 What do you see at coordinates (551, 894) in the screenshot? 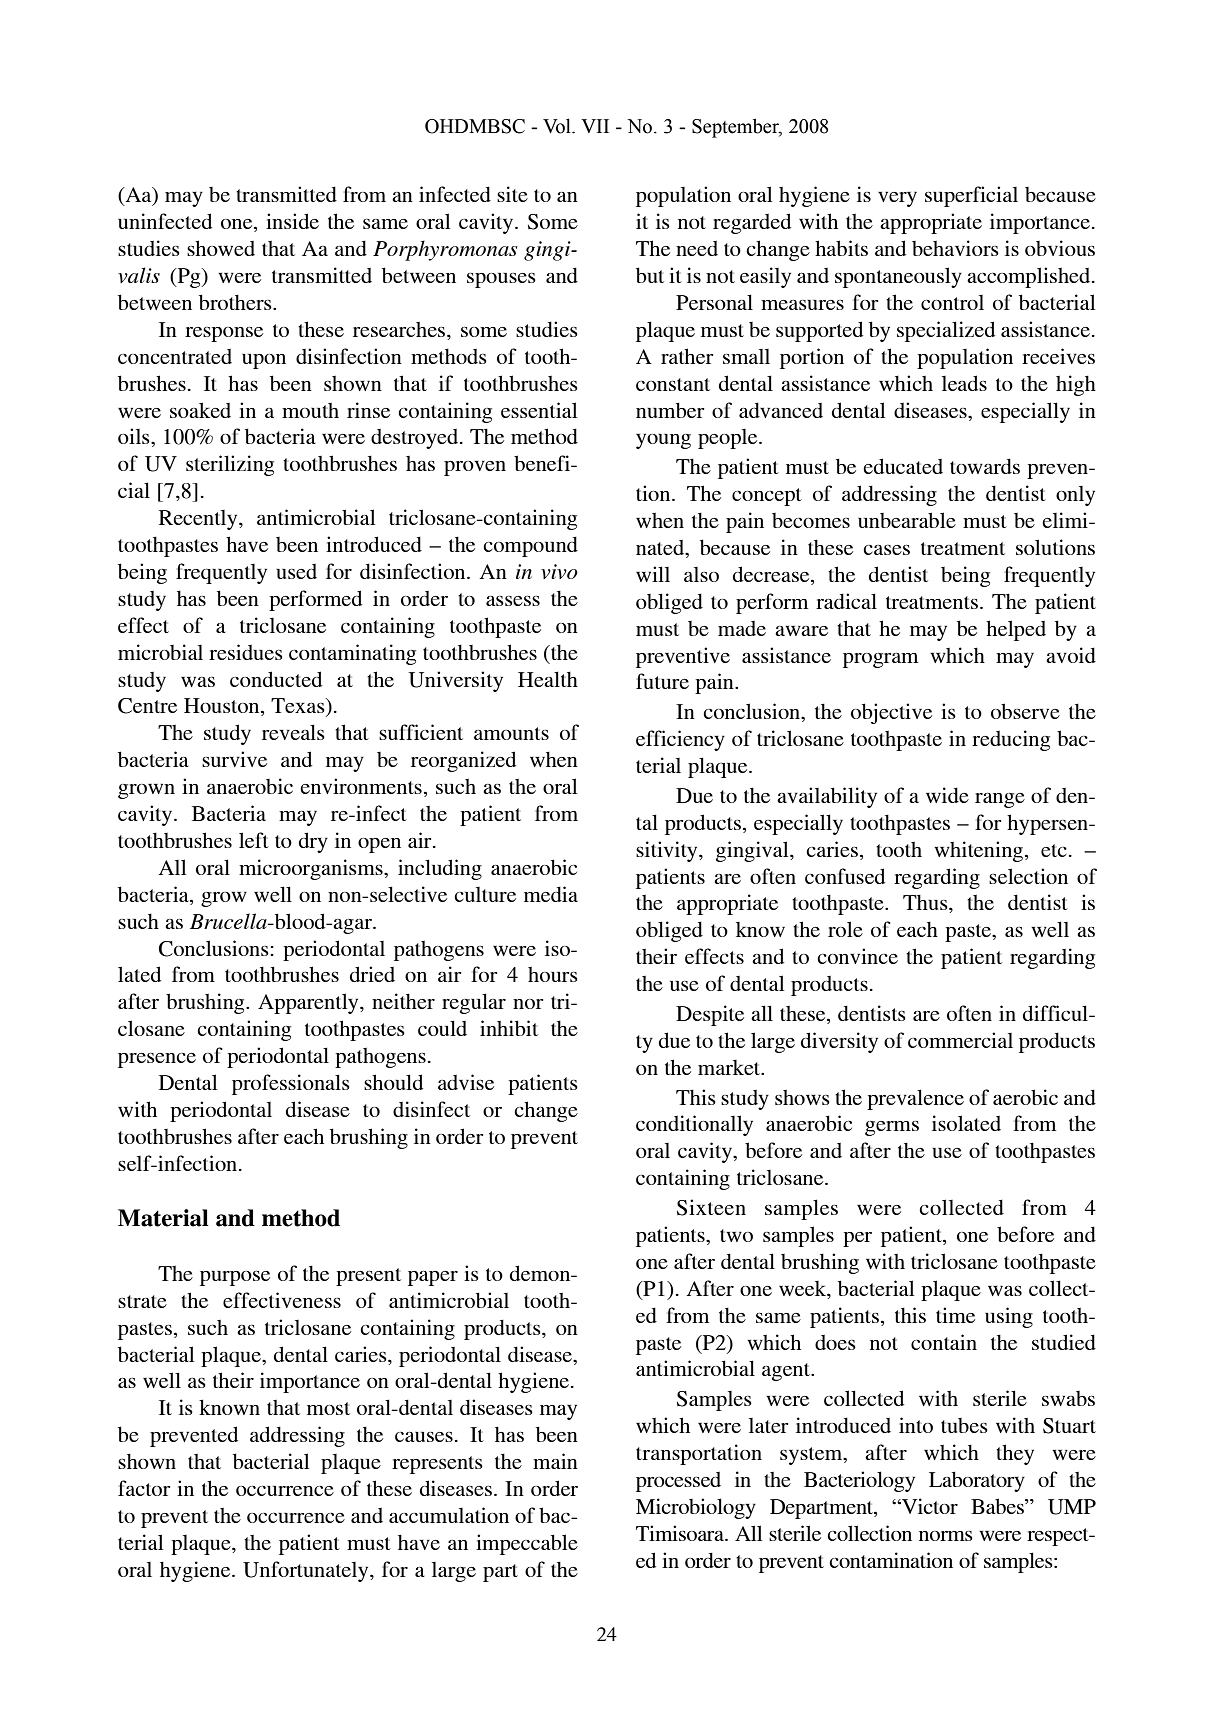
I see `media` at bounding box center [551, 894].
